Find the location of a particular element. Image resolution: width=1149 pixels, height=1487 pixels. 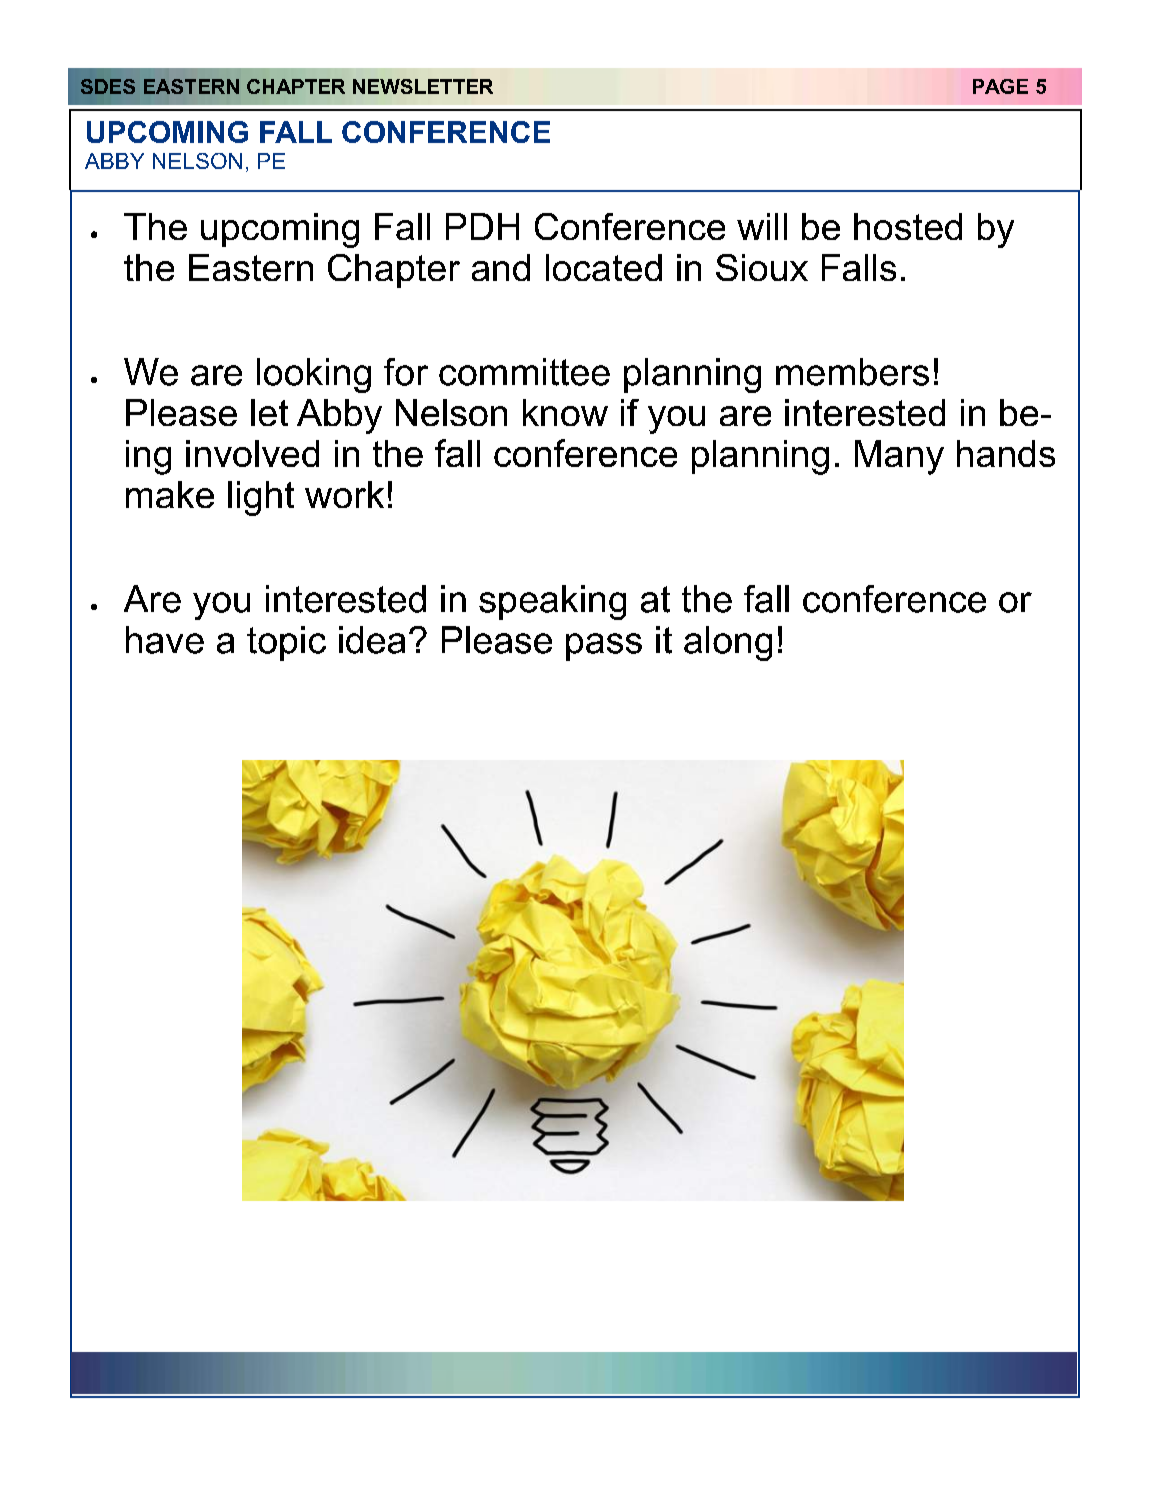

NEWSLETTER is located at coordinates (423, 86).
